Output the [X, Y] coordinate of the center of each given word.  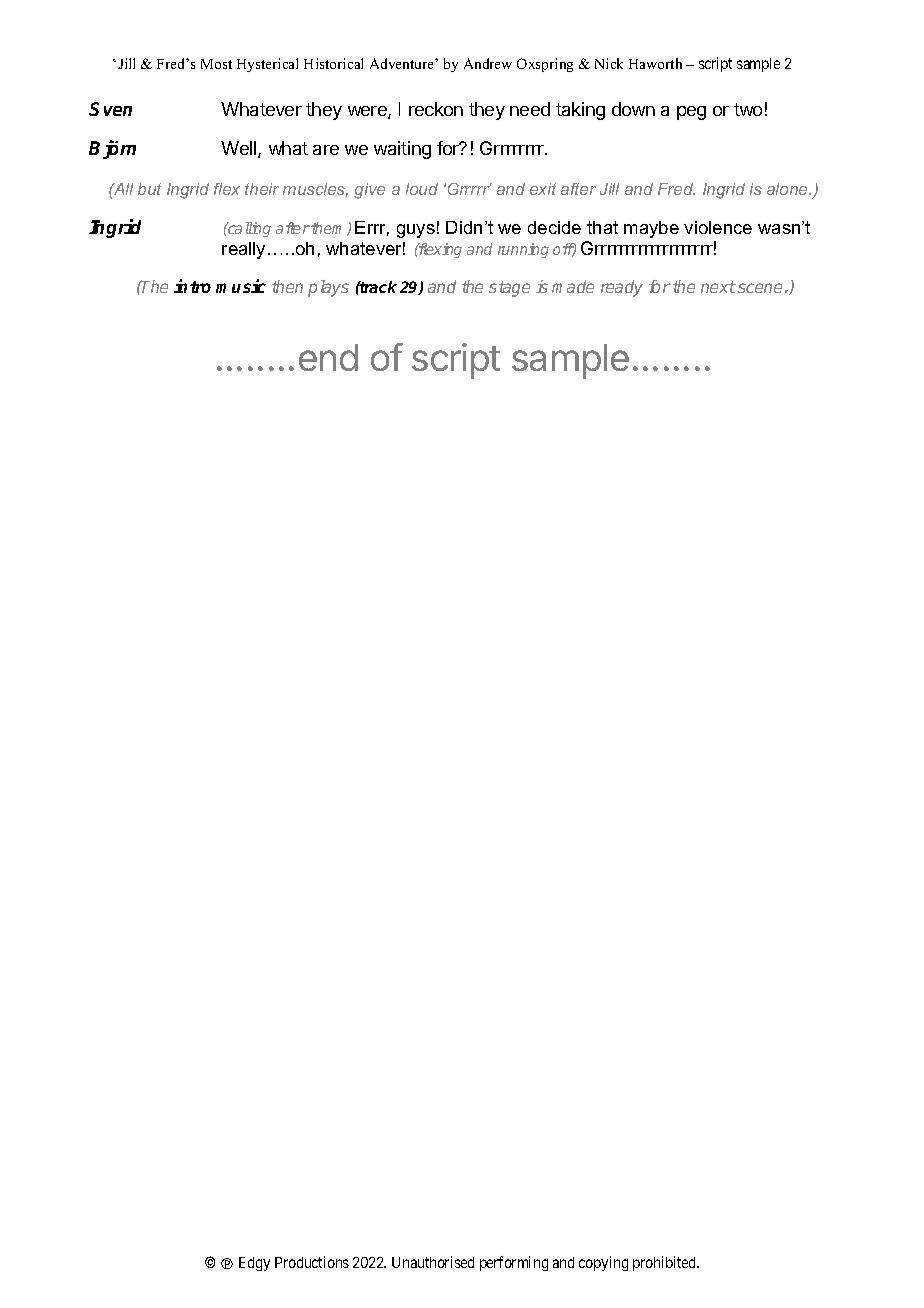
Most [216, 64]
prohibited [666, 1263]
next [718, 287]
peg [691, 113]
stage [509, 289]
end [328, 357]
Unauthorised [433, 1262]
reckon [436, 109]
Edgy [254, 1264]
